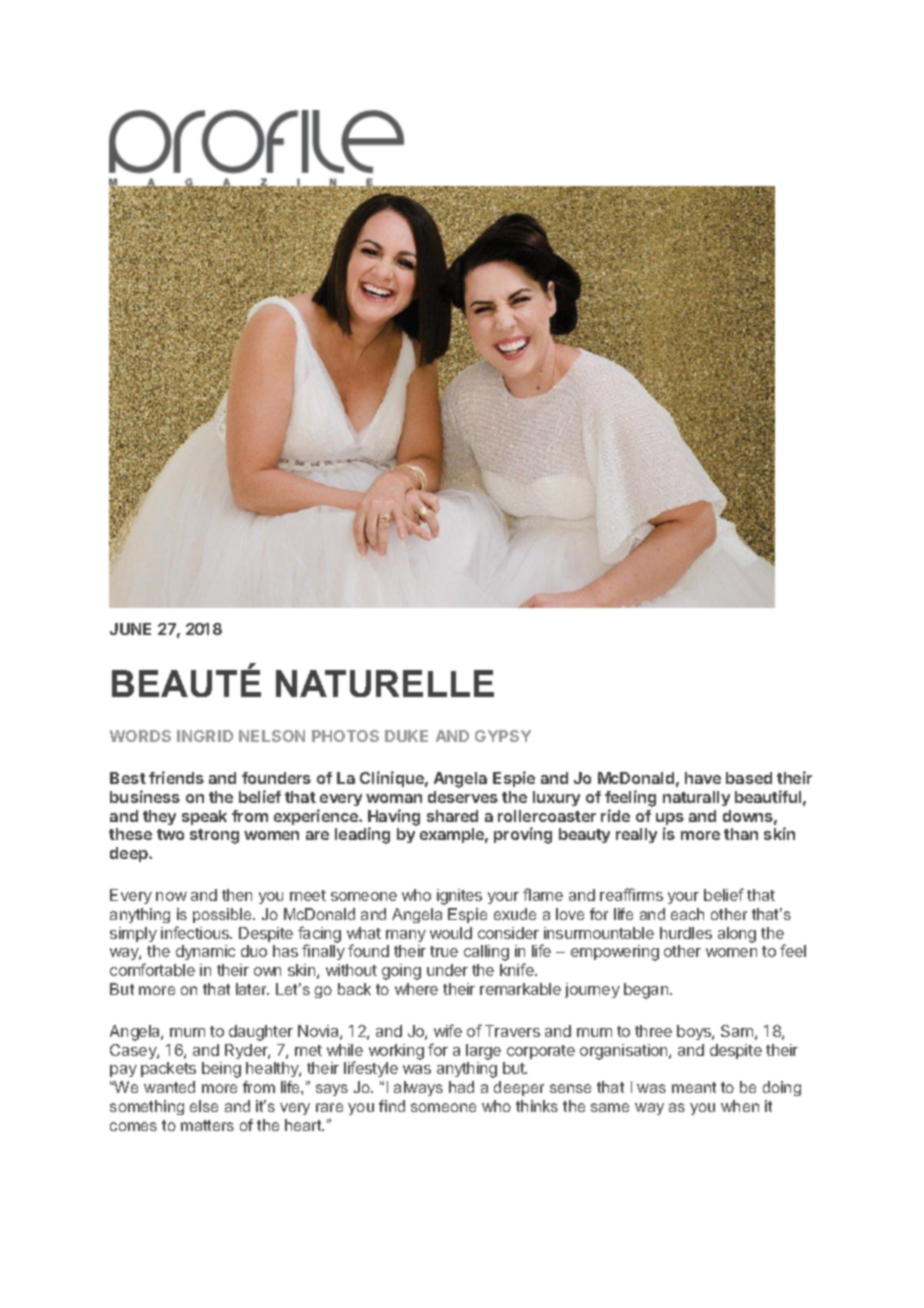 Image resolution: width=924 pixels, height=1308 pixels. Describe the element at coordinates (130, 629) in the page. I see `JUNE` at that location.
